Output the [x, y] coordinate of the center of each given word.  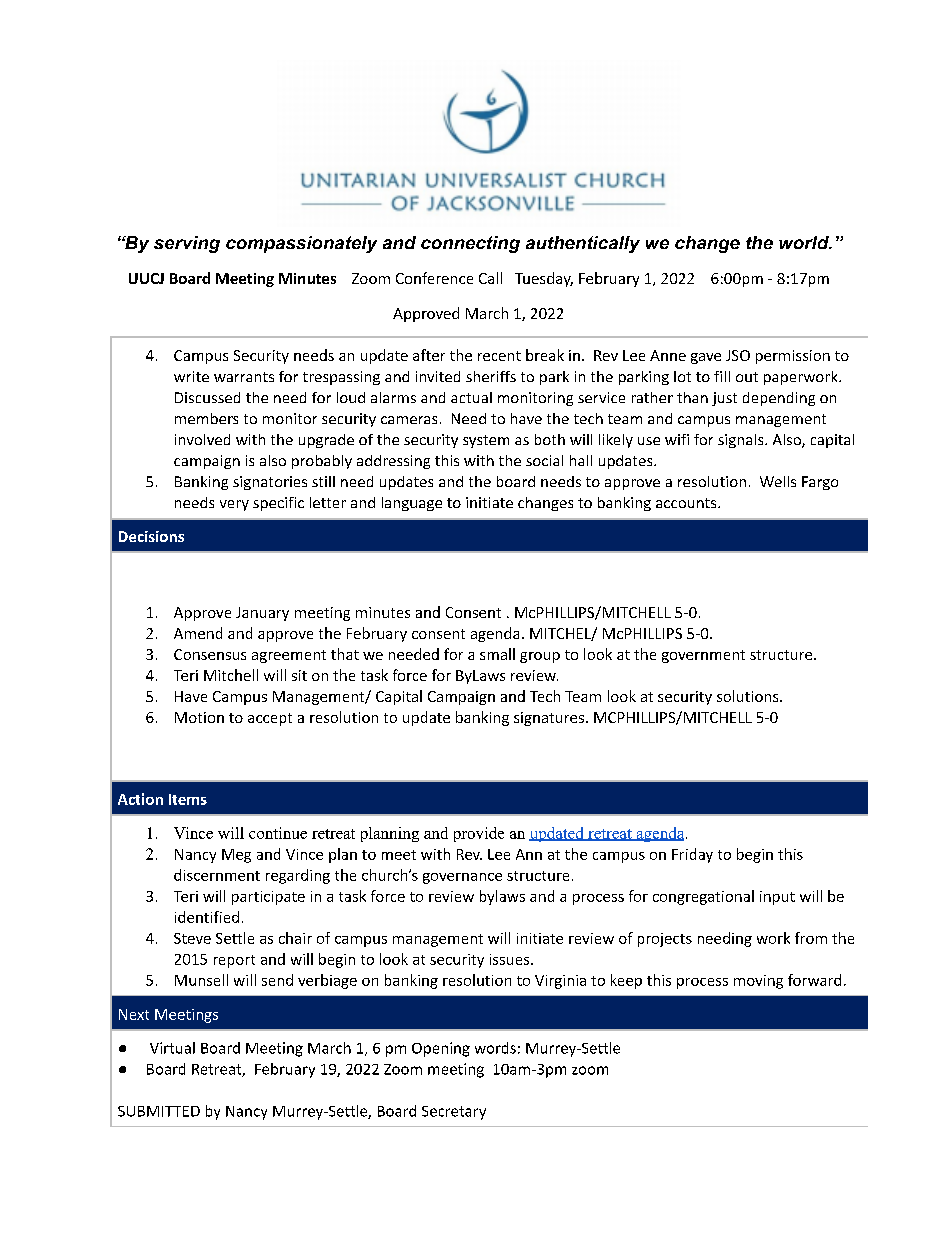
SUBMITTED [159, 1111]
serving [187, 244]
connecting [470, 244]
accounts [687, 503]
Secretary [454, 1113]
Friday [692, 855]
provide [479, 834]
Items [188, 799]
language [412, 504]
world [805, 242]
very [234, 505]
